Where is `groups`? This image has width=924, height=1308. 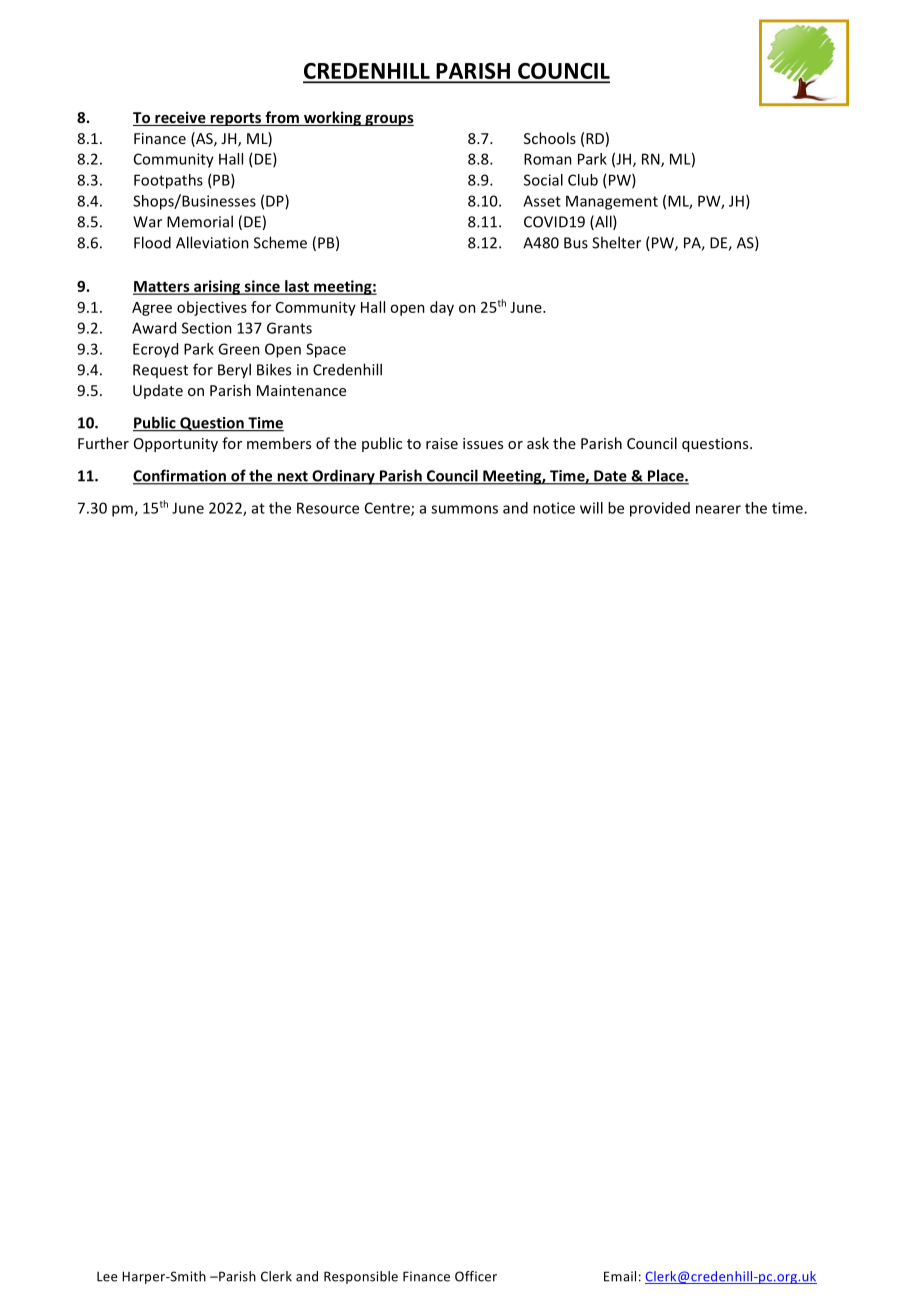
groups is located at coordinates (388, 120).
